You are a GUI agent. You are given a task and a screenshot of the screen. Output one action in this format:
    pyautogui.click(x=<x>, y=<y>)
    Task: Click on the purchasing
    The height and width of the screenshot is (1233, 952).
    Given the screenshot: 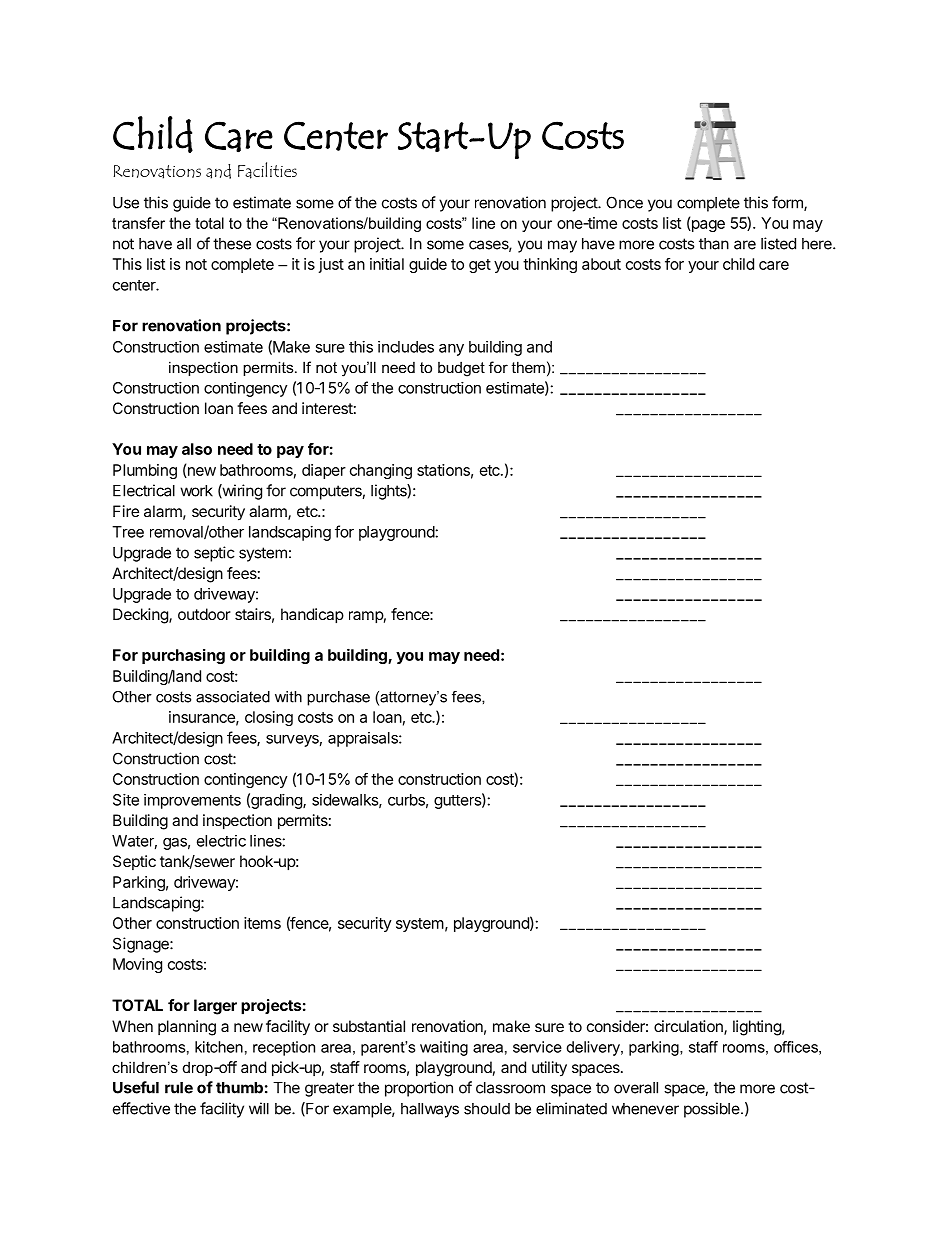 What is the action you would take?
    pyautogui.click(x=183, y=656)
